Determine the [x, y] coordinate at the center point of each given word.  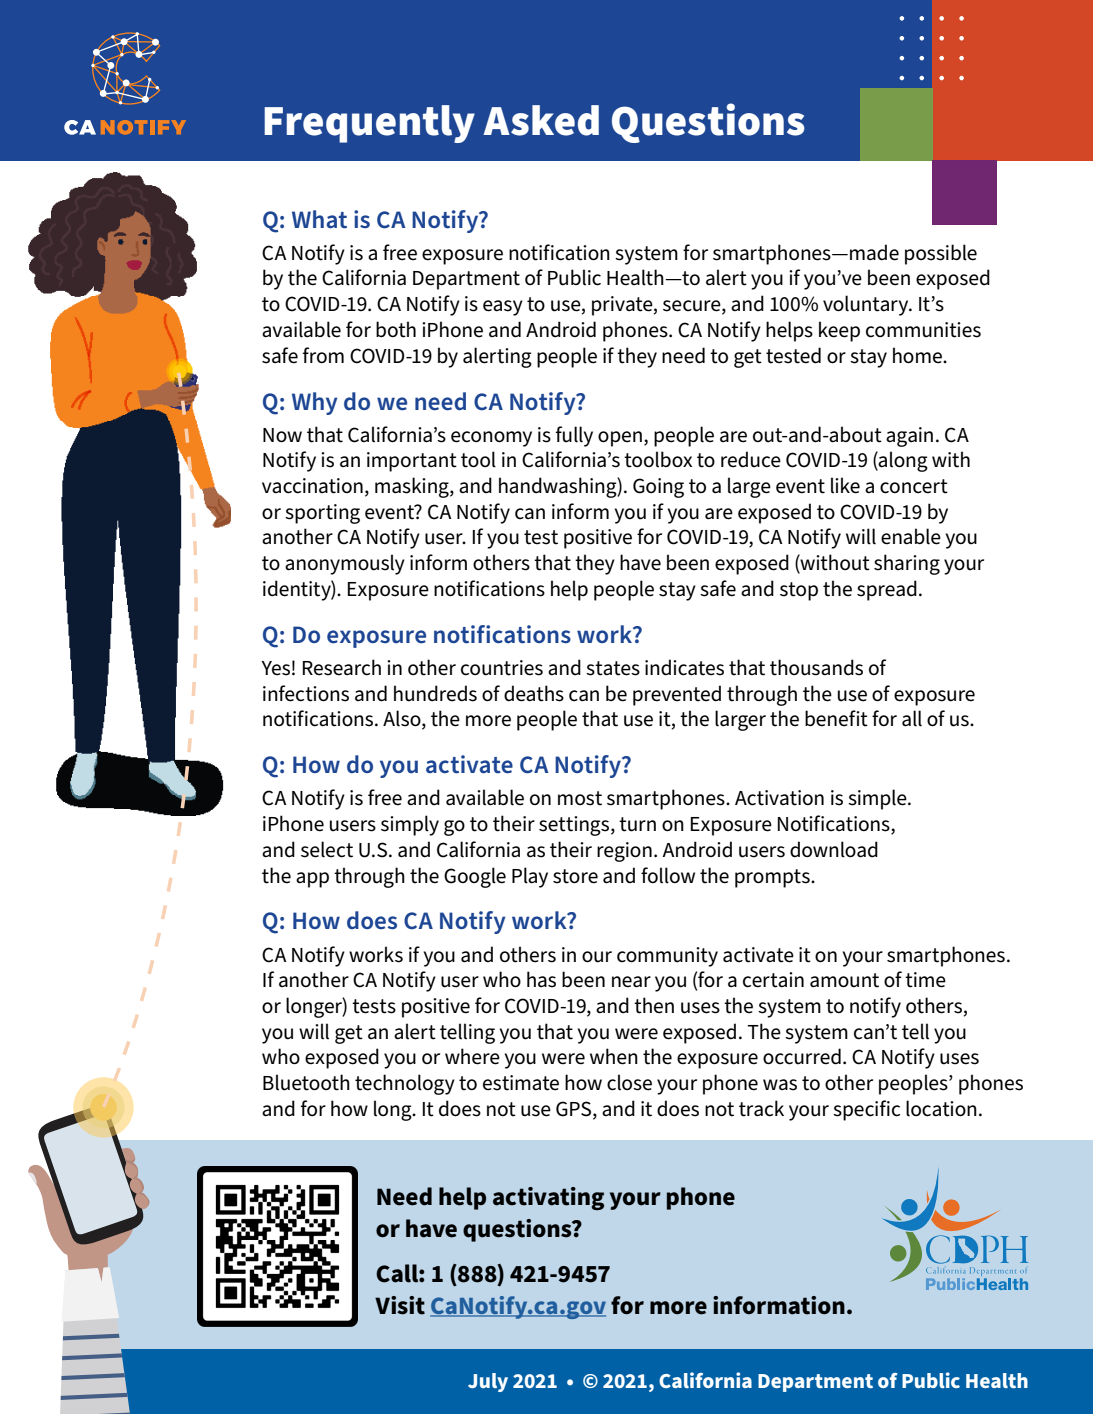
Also [403, 719]
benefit [836, 718]
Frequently [369, 124]
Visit [400, 1305]
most [580, 798]
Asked [541, 120]
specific [866, 1110]
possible [941, 254]
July [488, 1382]
